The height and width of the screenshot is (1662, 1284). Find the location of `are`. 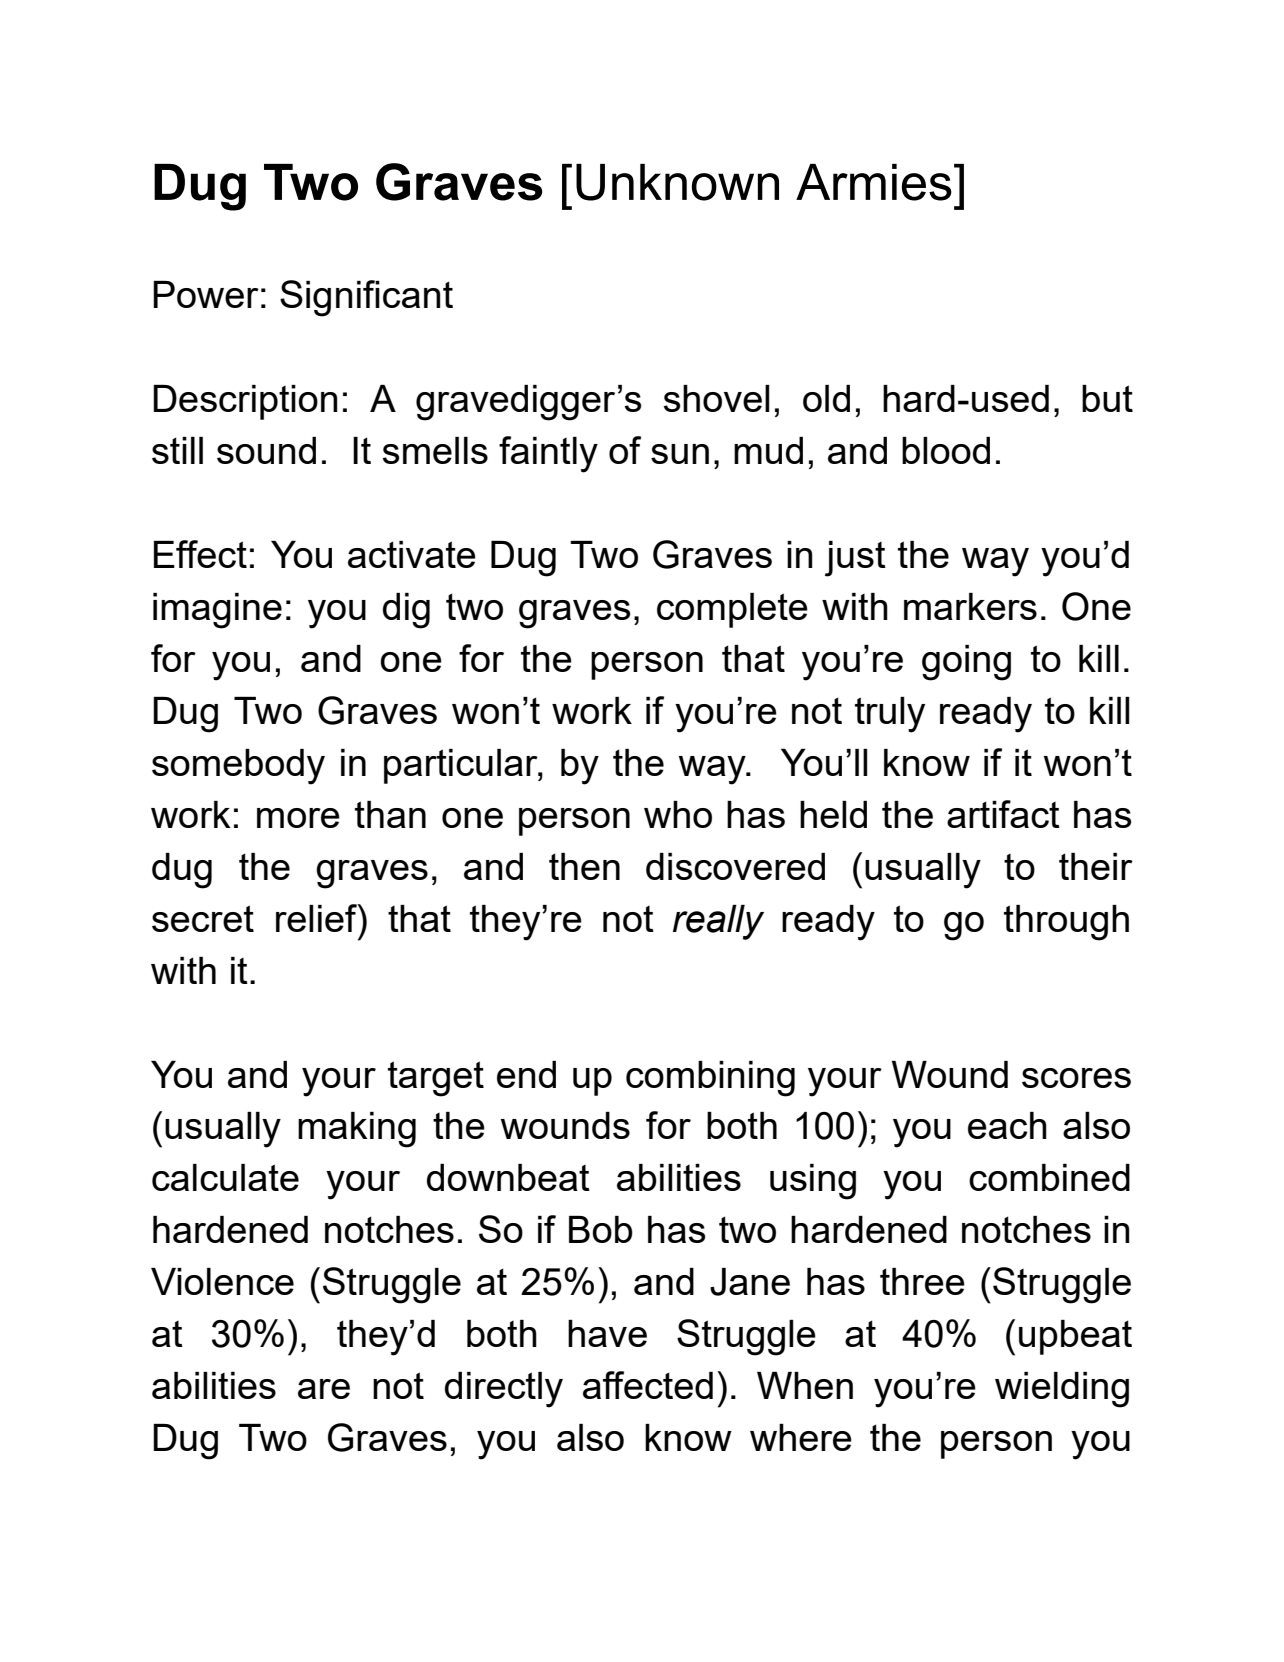

are is located at coordinates (324, 1389).
